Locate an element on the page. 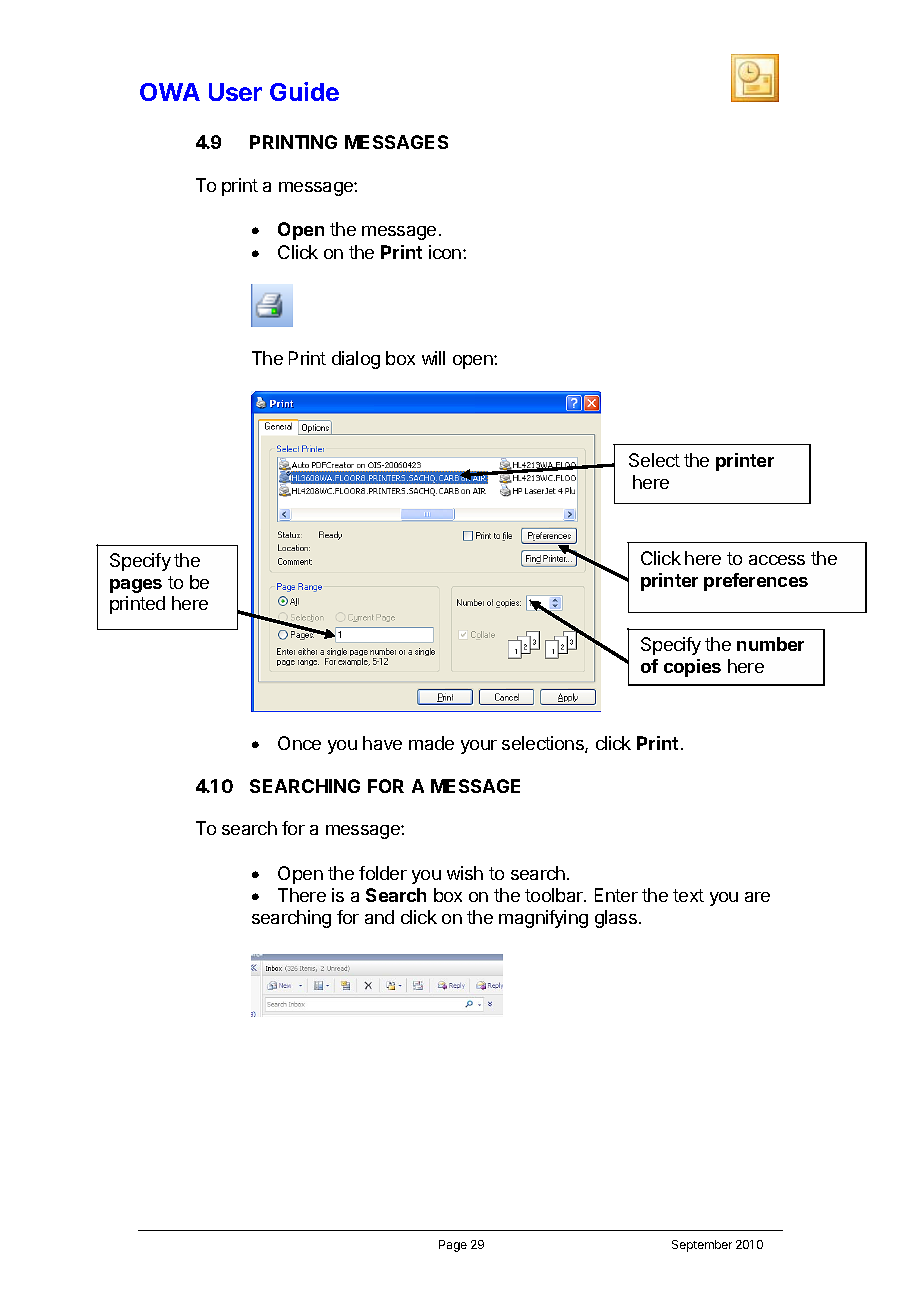  your is located at coordinates (479, 747).
